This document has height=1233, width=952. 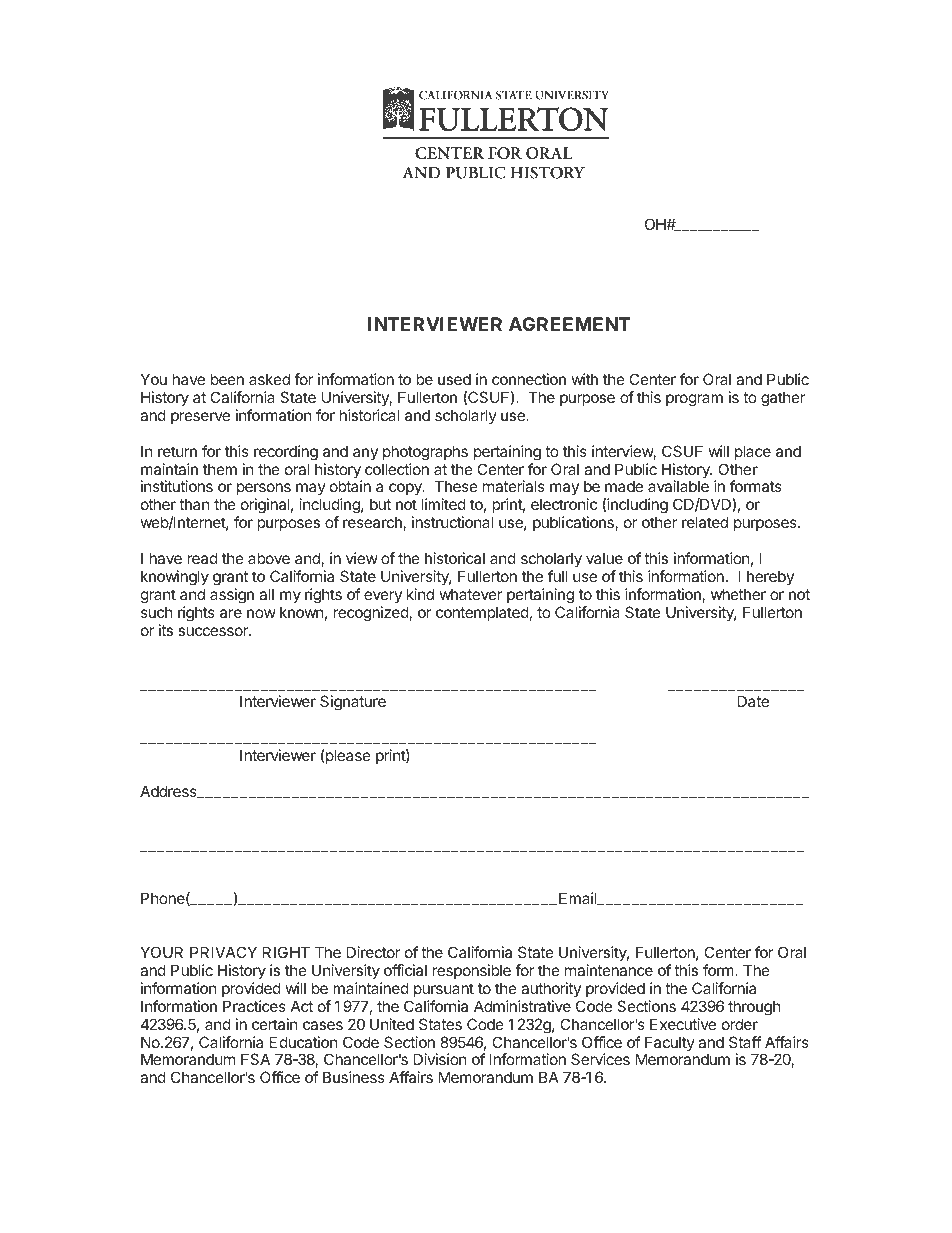 What do you see at coordinates (227, 379) in the document?
I see `been` at bounding box center [227, 379].
